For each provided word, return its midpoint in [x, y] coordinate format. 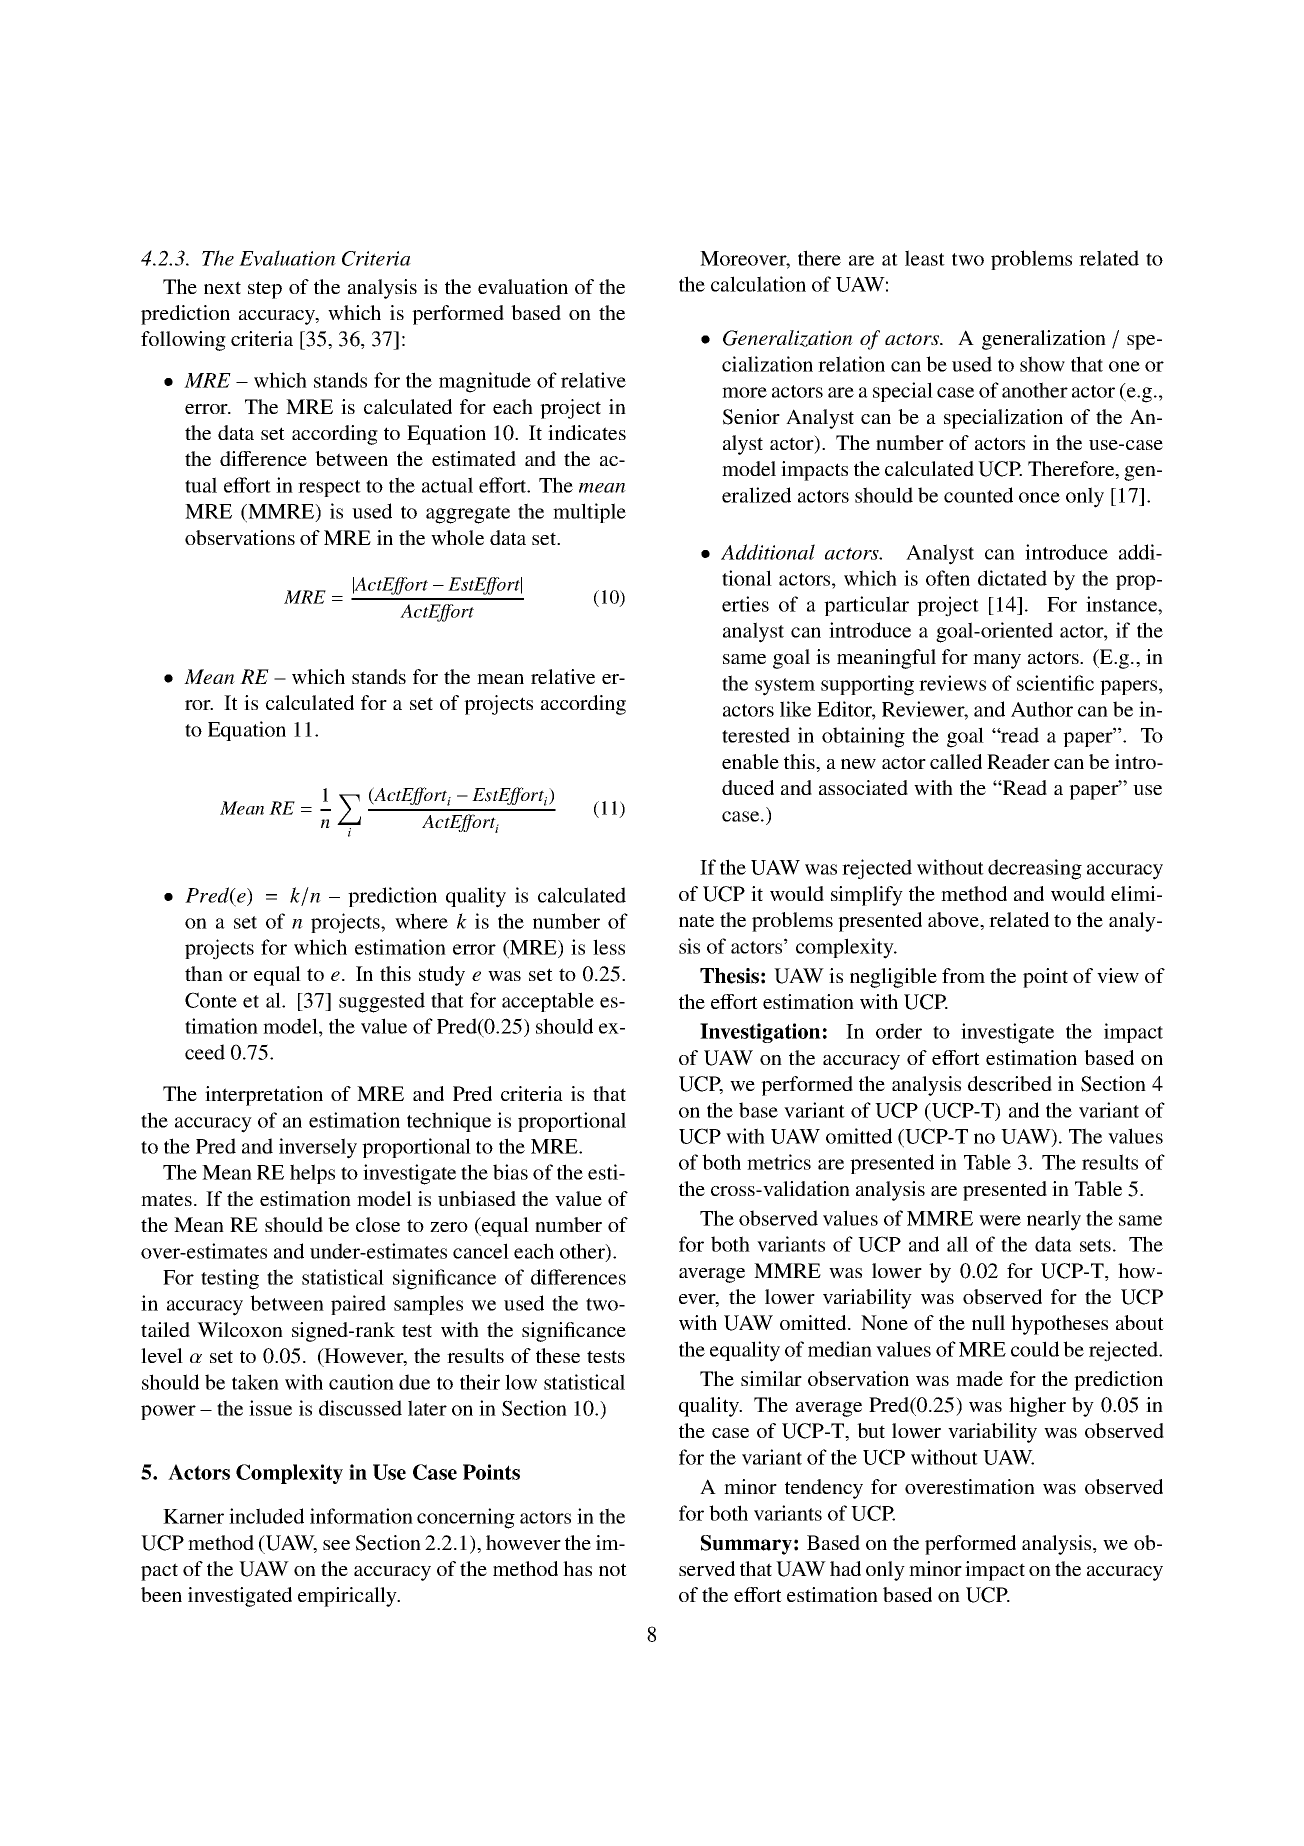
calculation [758, 284]
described [1010, 1083]
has [577, 1568]
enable [750, 761]
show [1042, 364]
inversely [318, 1148]
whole [457, 537]
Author [1042, 709]
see [336, 1545]
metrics [779, 1162]
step [265, 290]
